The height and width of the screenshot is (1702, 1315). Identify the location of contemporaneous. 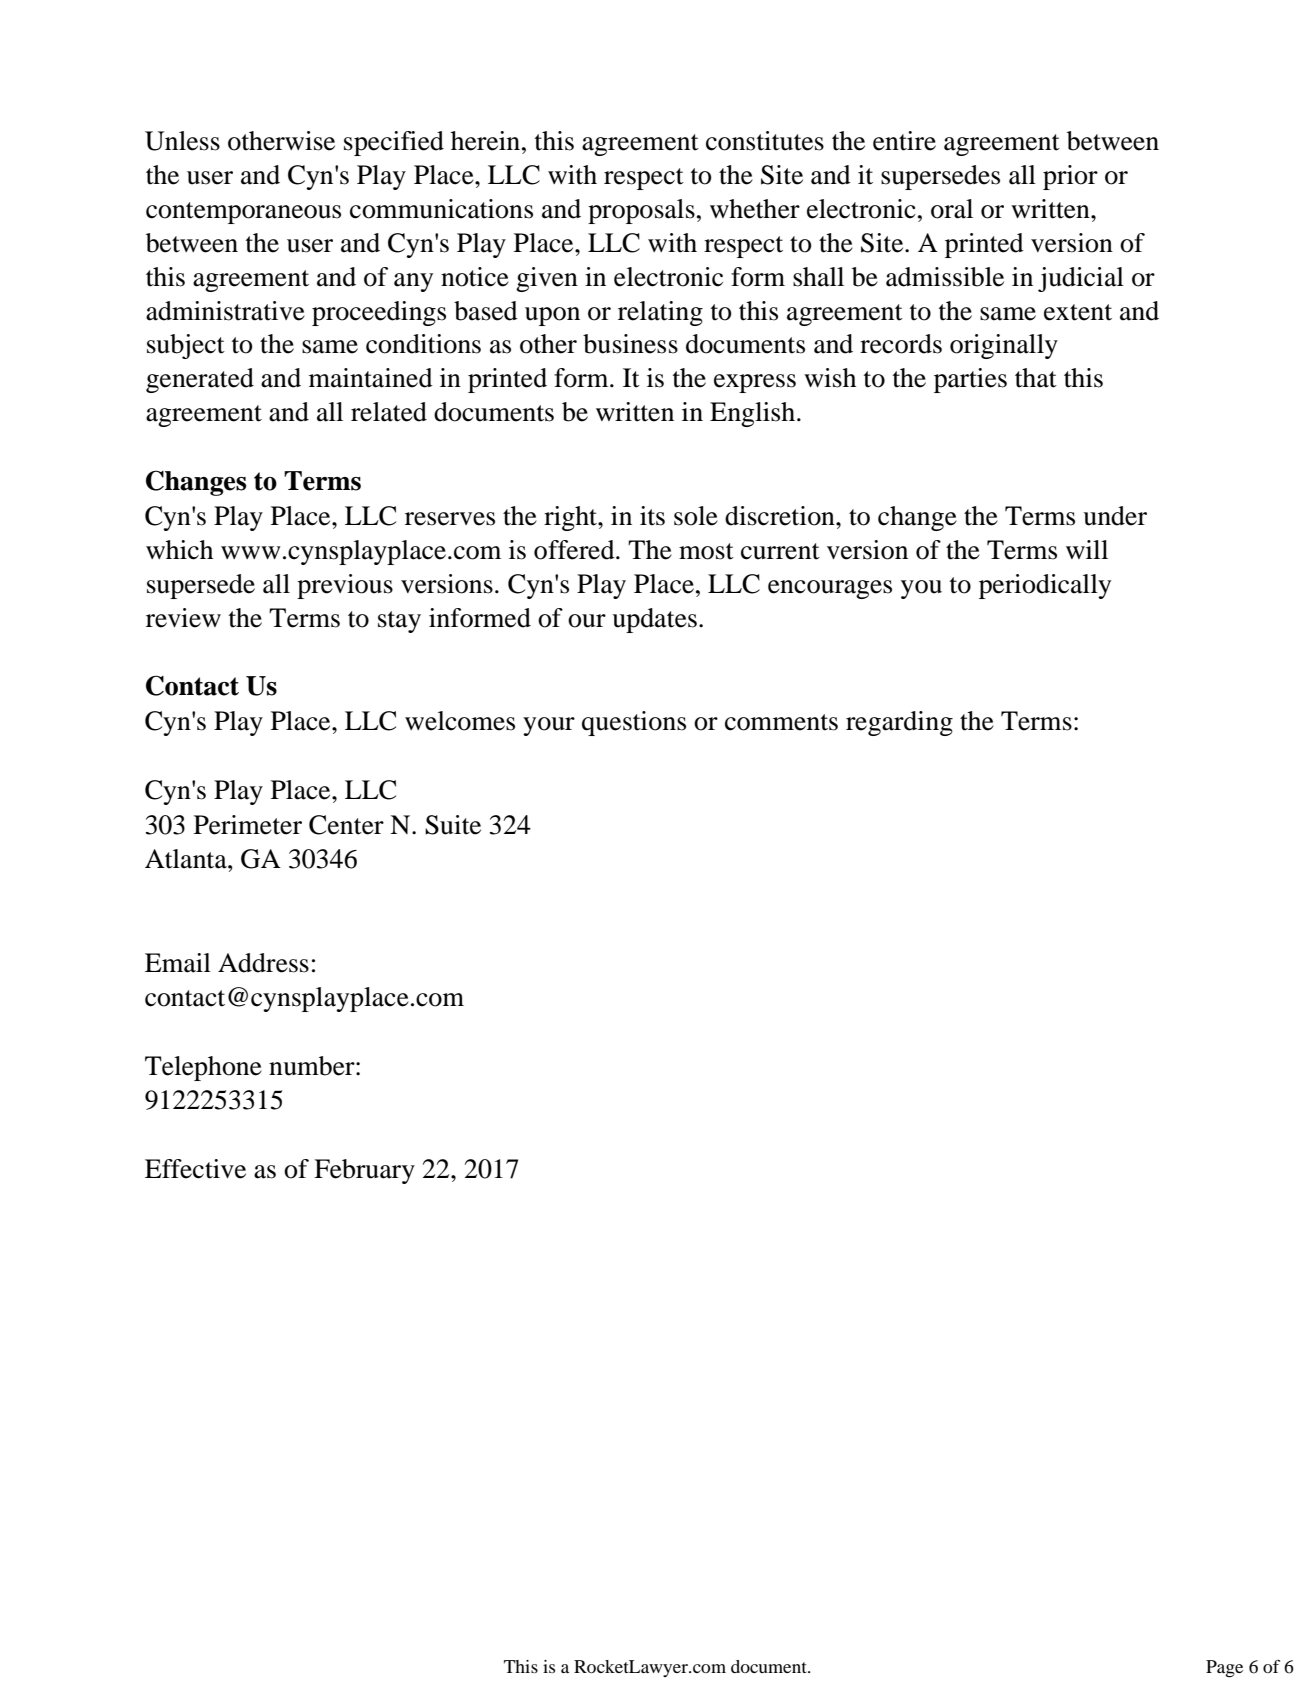
(243, 213).
